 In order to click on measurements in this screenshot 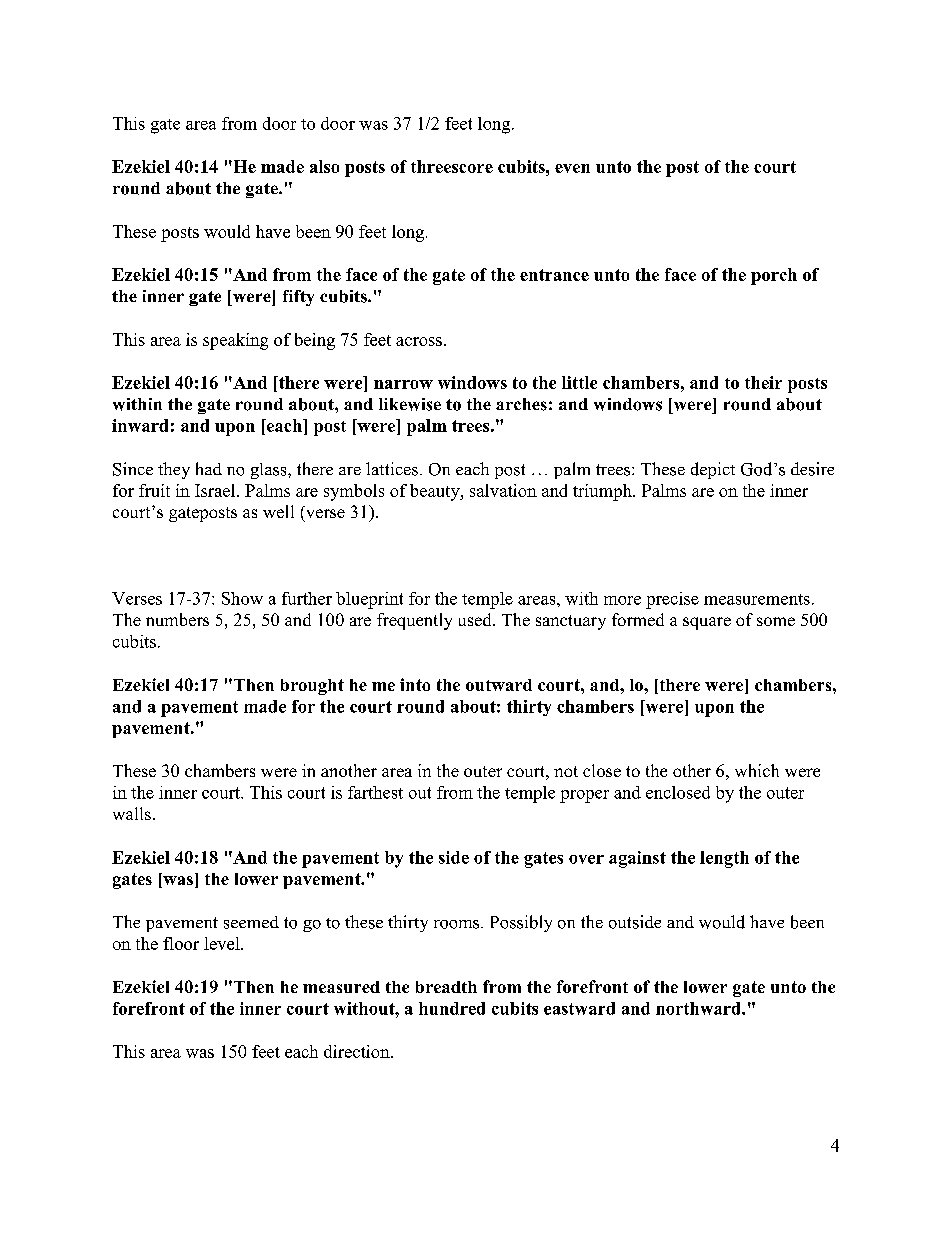, I will do `click(757, 599)`.
